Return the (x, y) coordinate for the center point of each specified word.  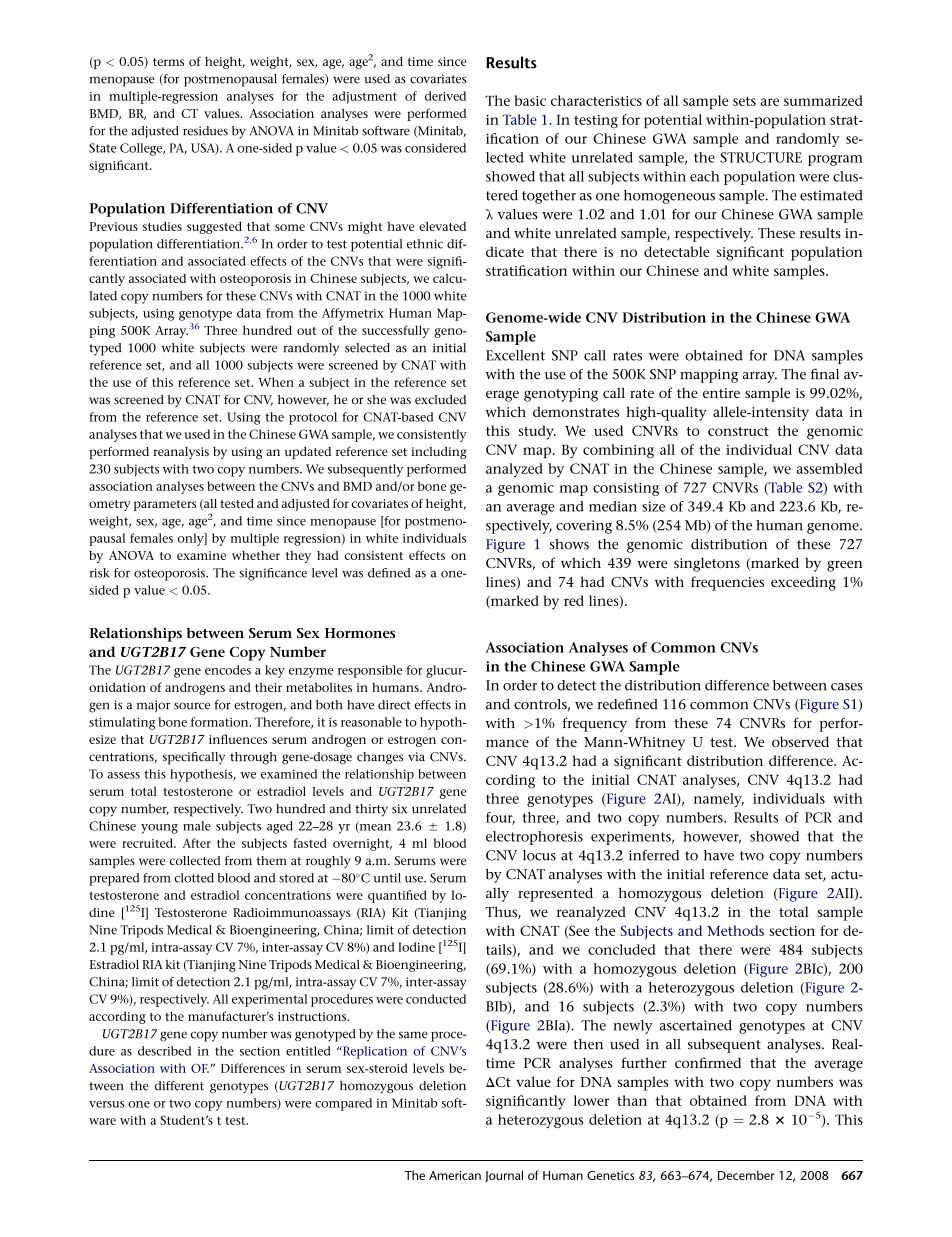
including (439, 453)
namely (719, 800)
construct (738, 431)
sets (744, 101)
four (500, 818)
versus (106, 1104)
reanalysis (181, 453)
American (455, 1175)
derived (445, 96)
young (159, 829)
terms (168, 62)
